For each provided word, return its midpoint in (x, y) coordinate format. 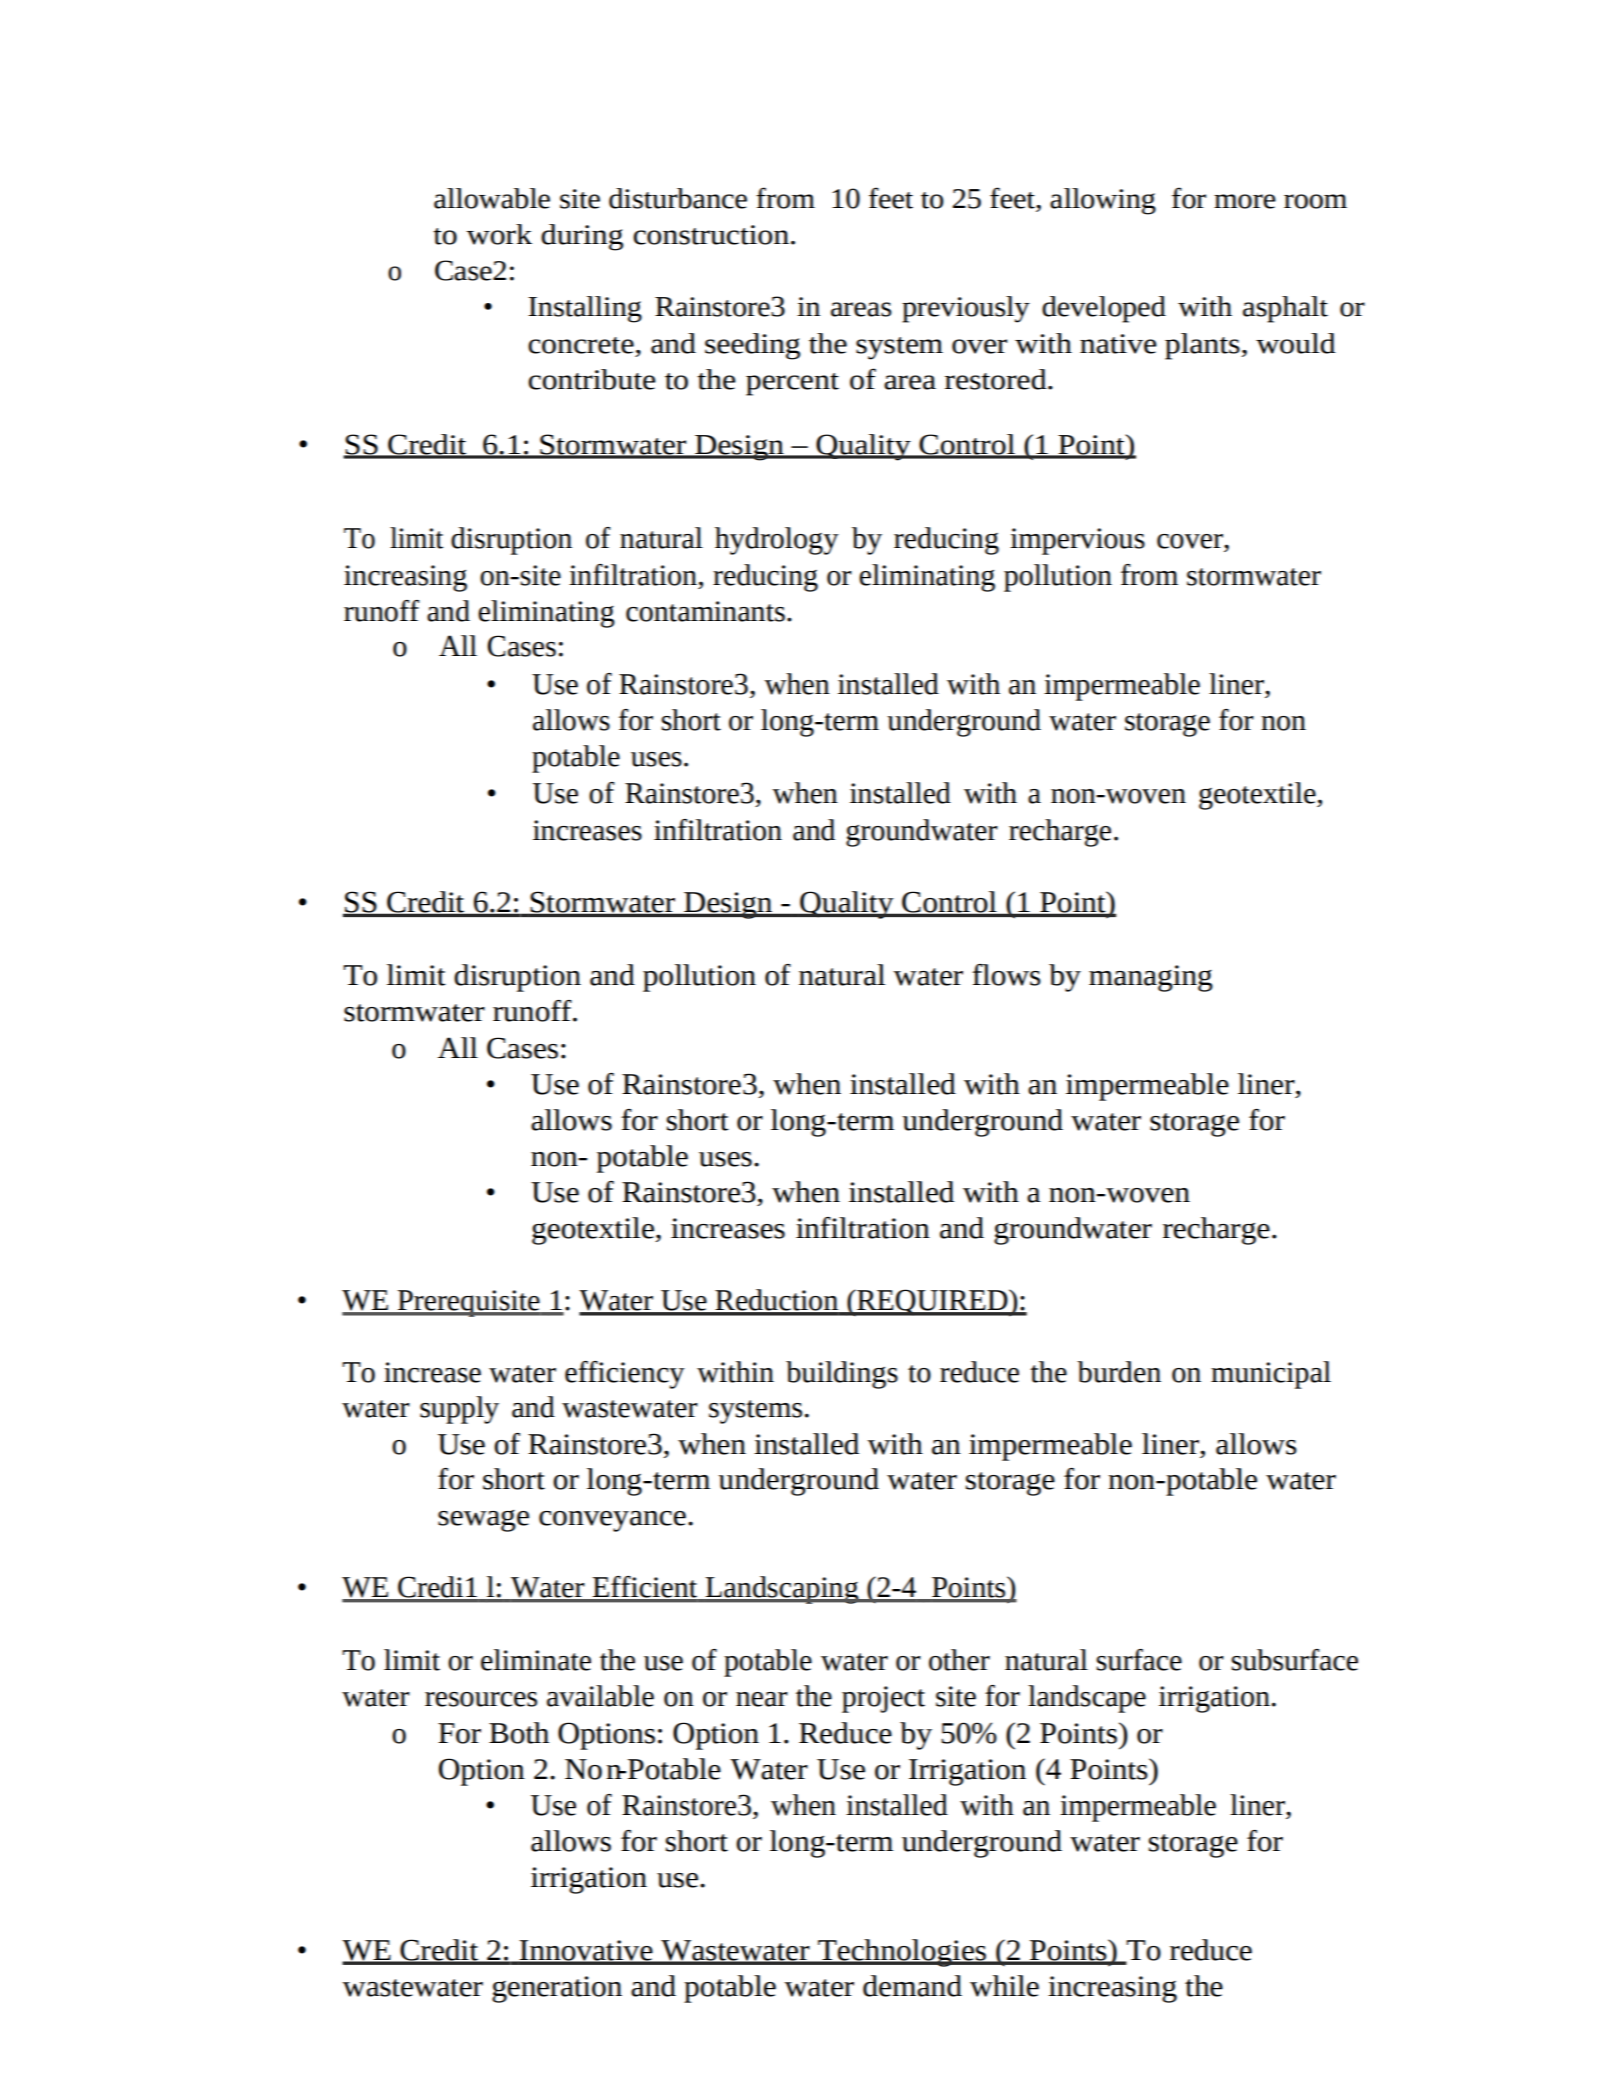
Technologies (902, 1953)
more (1245, 201)
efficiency (625, 1375)
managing (1151, 978)
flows (1006, 975)
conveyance (612, 1521)
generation (557, 1989)
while (1004, 1986)
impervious (1077, 541)
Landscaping (782, 1590)
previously (966, 309)
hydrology (777, 541)
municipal (1271, 1375)
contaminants (705, 611)
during (582, 237)
